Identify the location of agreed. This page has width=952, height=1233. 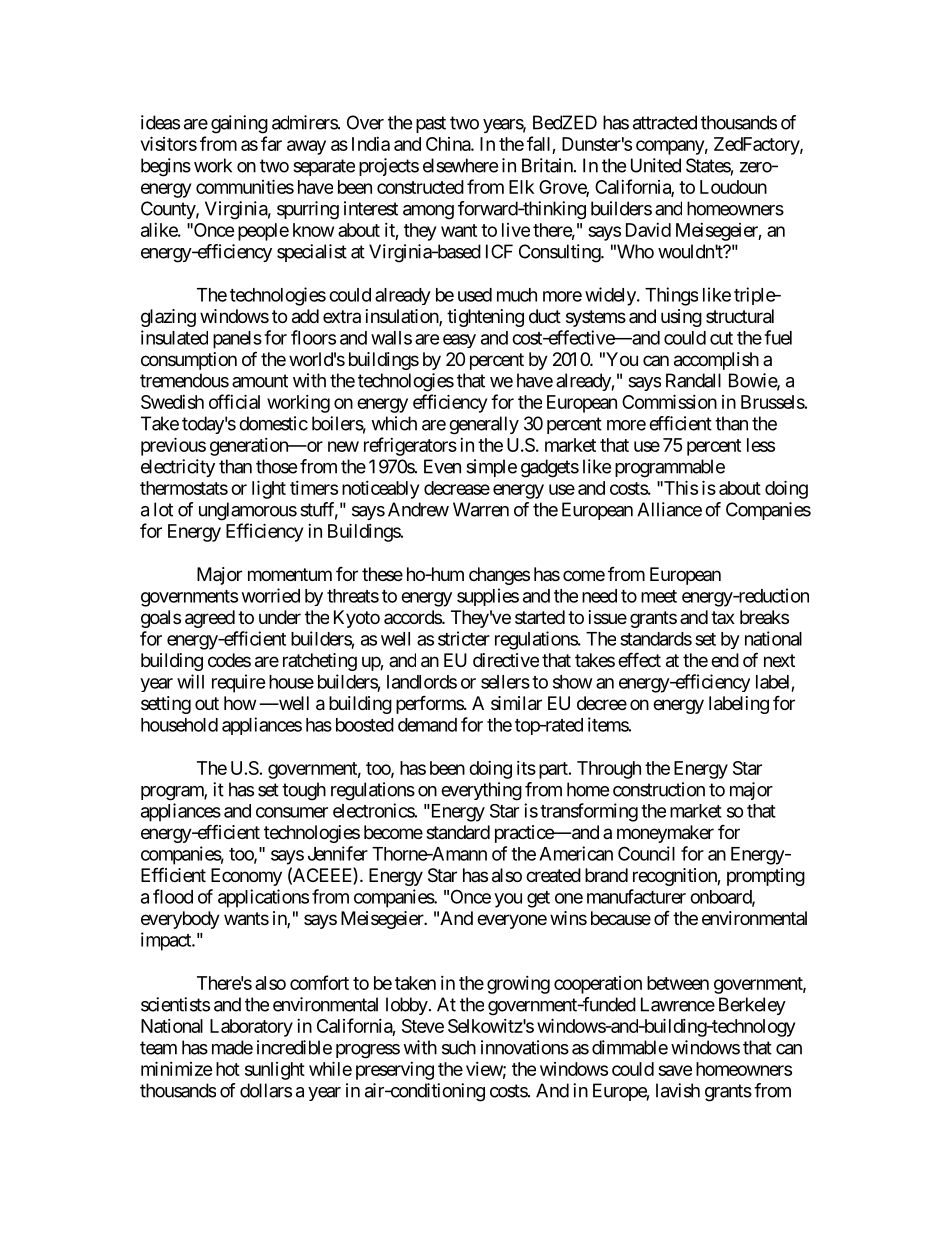
(210, 619).
